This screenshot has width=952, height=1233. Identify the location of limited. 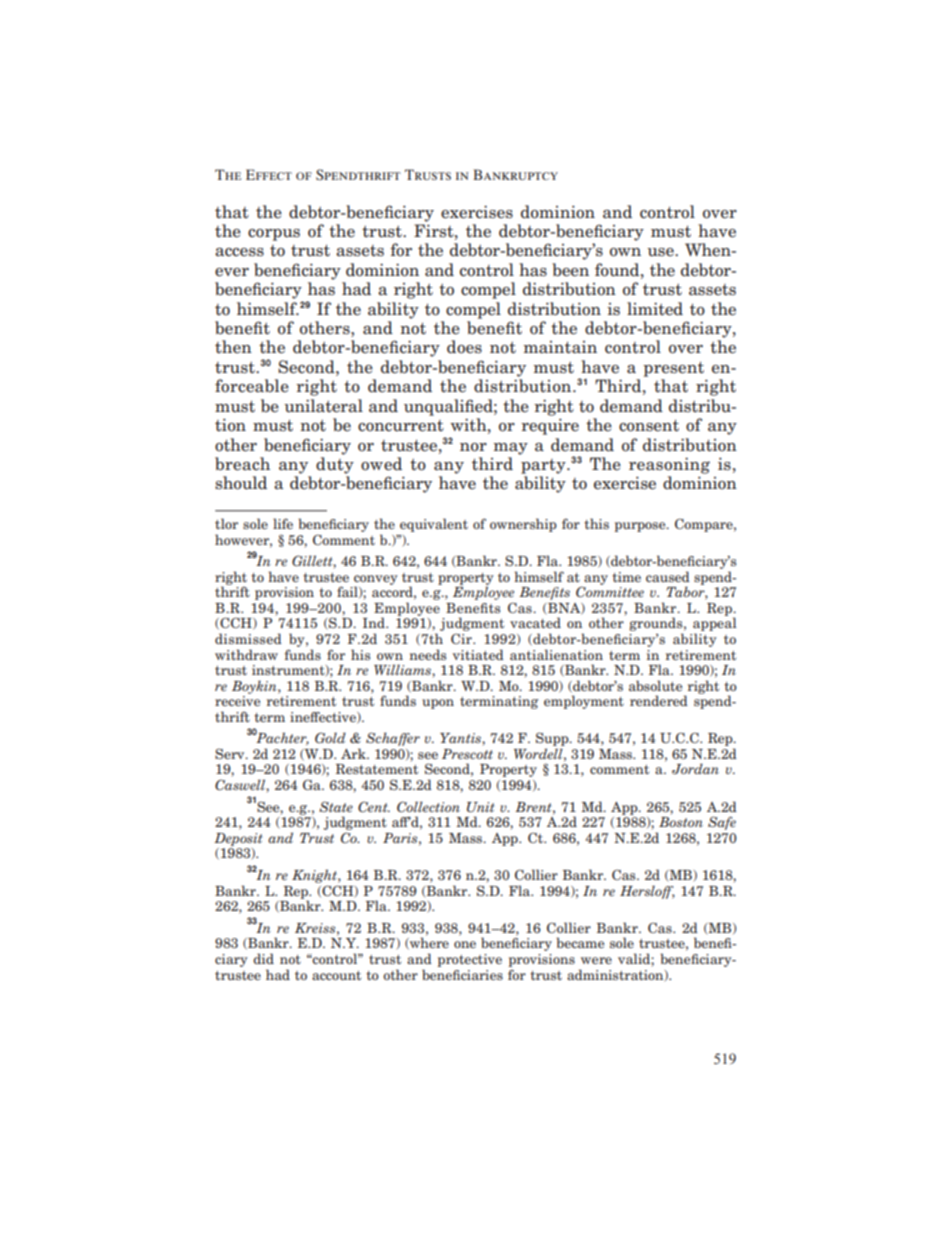
(655, 309).
